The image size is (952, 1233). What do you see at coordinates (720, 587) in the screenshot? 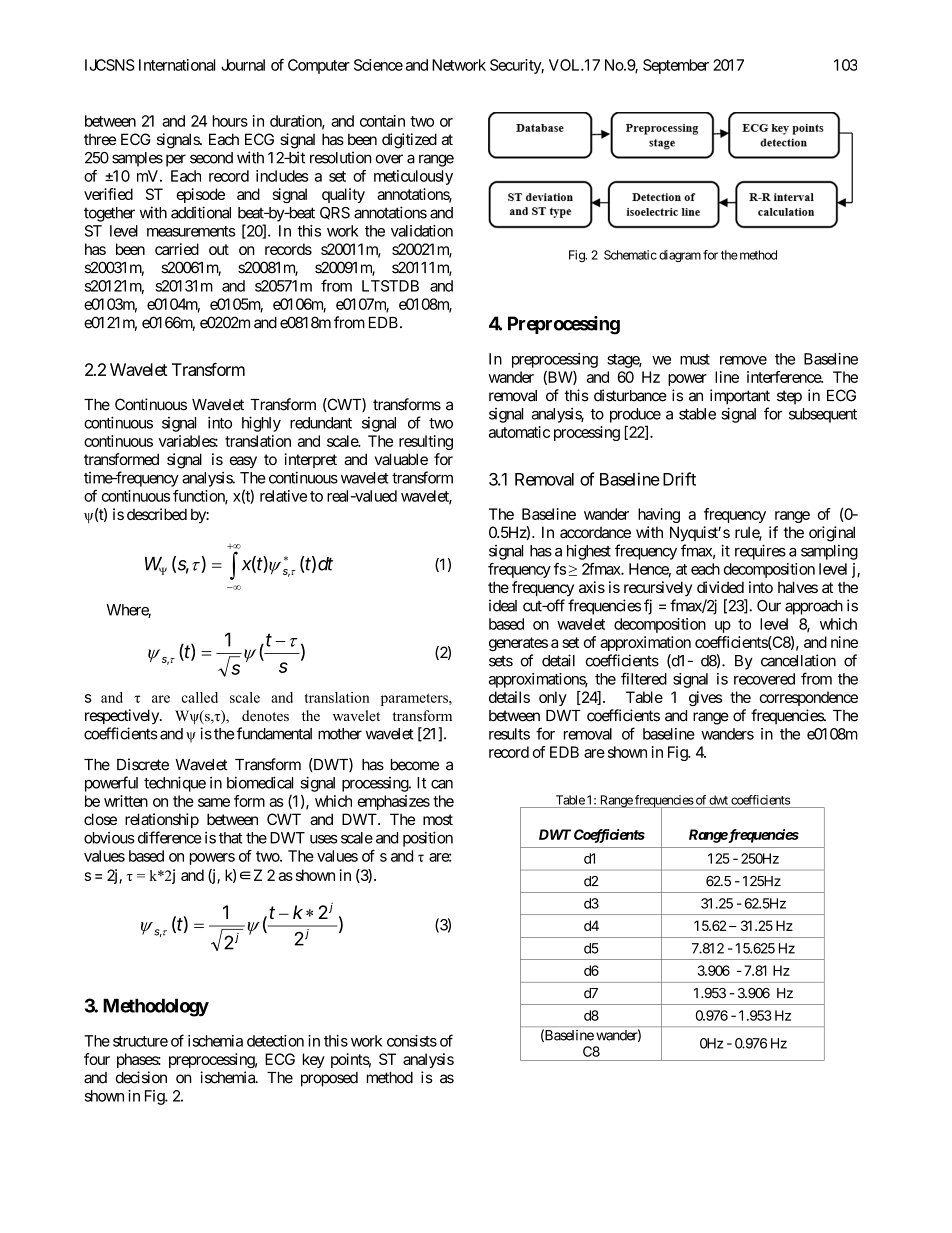
I see `divided` at bounding box center [720, 587].
